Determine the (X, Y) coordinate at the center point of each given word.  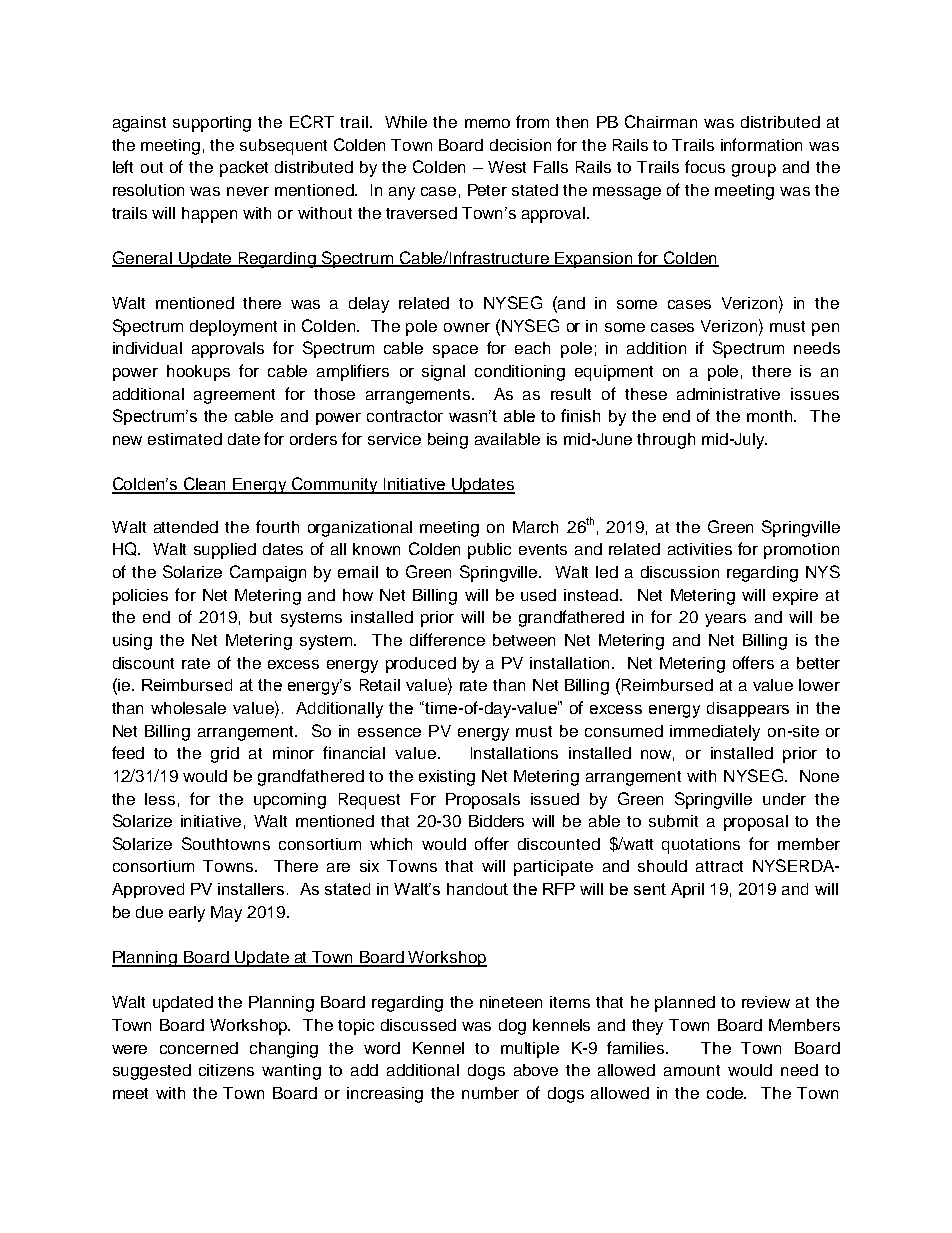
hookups (198, 373)
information (761, 144)
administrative (728, 394)
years (725, 620)
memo (487, 123)
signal (443, 373)
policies (140, 597)
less (160, 799)
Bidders (496, 821)
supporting (212, 124)
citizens (226, 1070)
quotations (701, 846)
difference (447, 639)
